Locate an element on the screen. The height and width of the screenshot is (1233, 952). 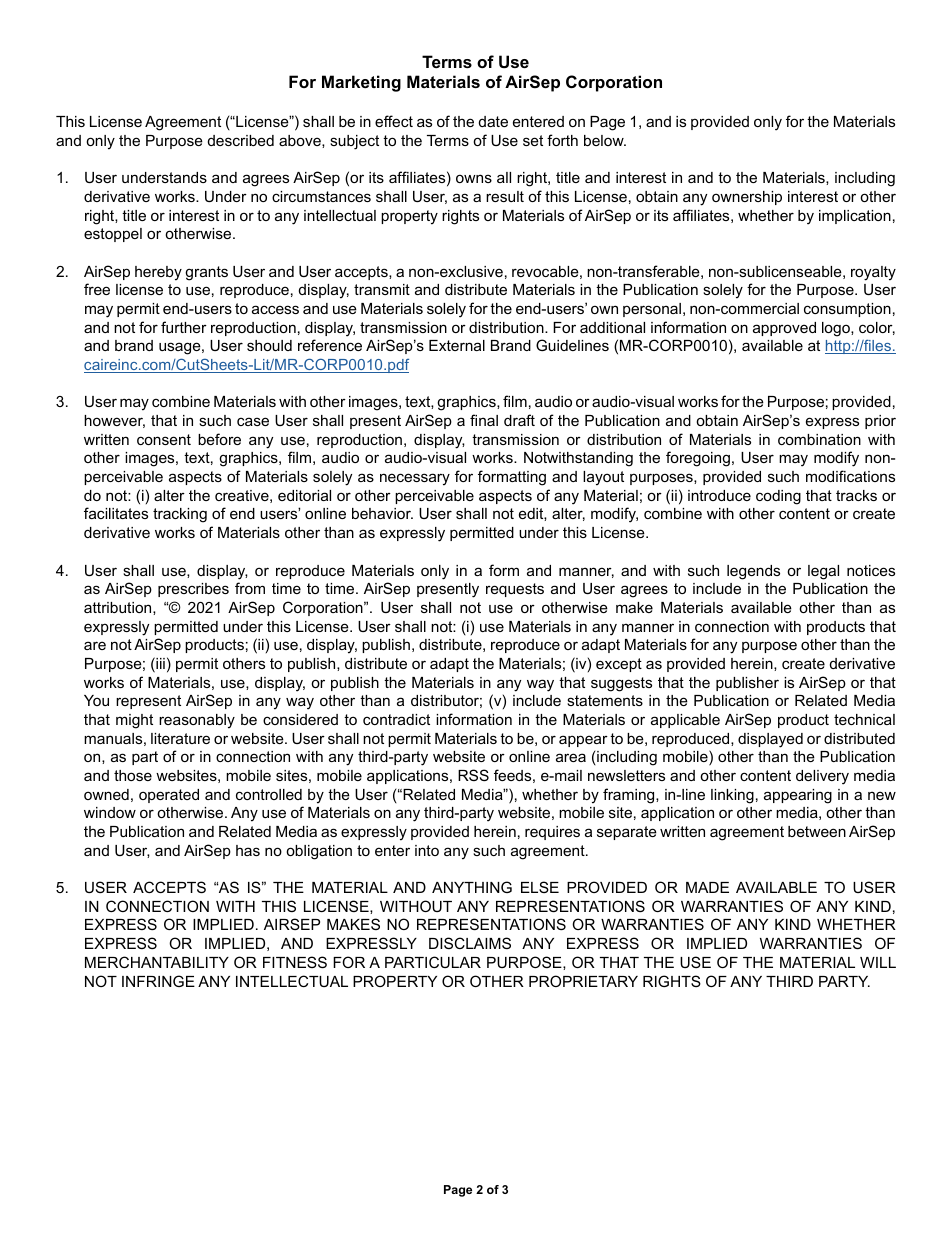
delivery is located at coordinates (822, 777).
